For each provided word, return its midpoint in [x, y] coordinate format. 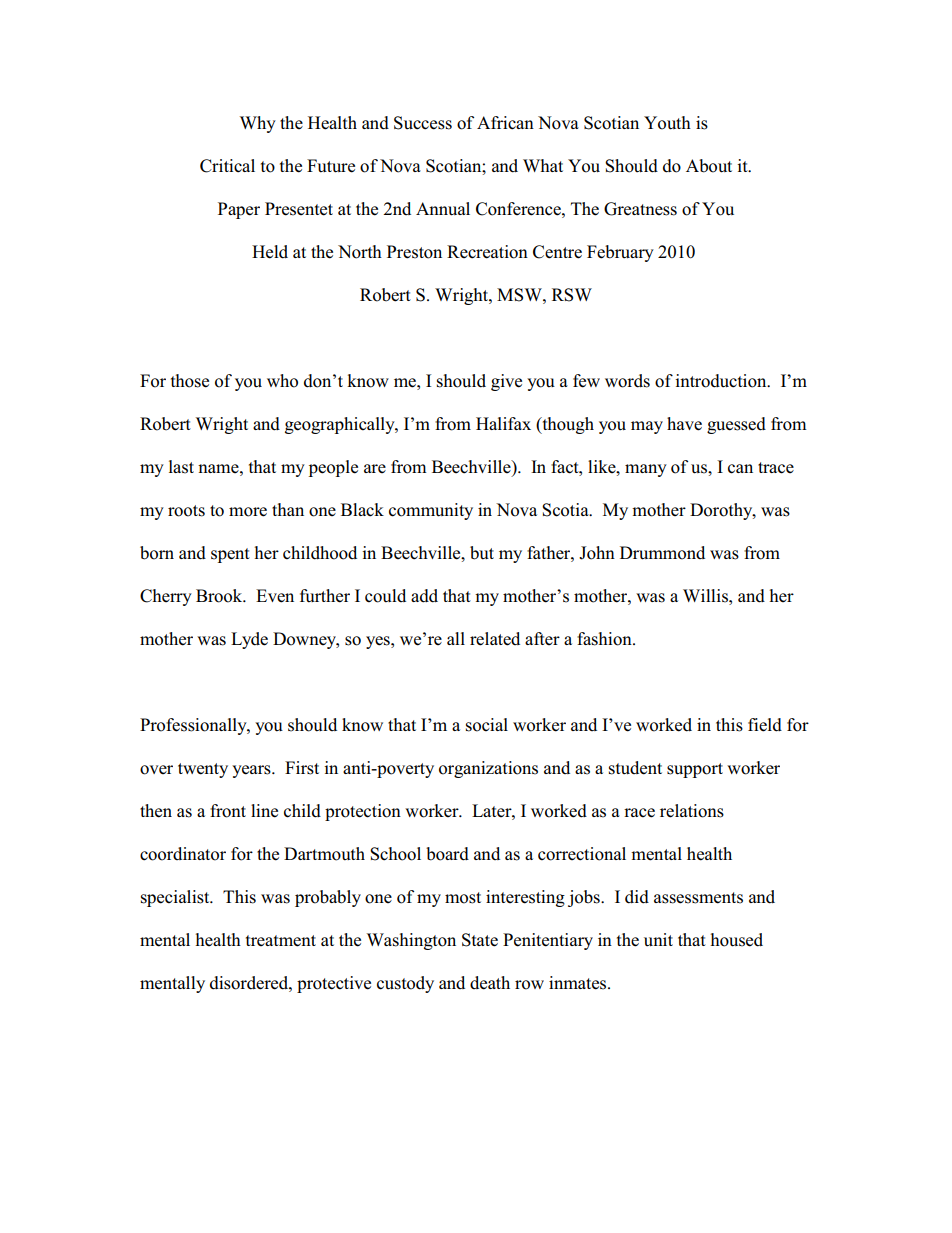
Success [423, 123]
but [482, 553]
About [709, 166]
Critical [227, 166]
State [480, 940]
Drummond [662, 553]
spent [230, 555]
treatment [281, 941]
